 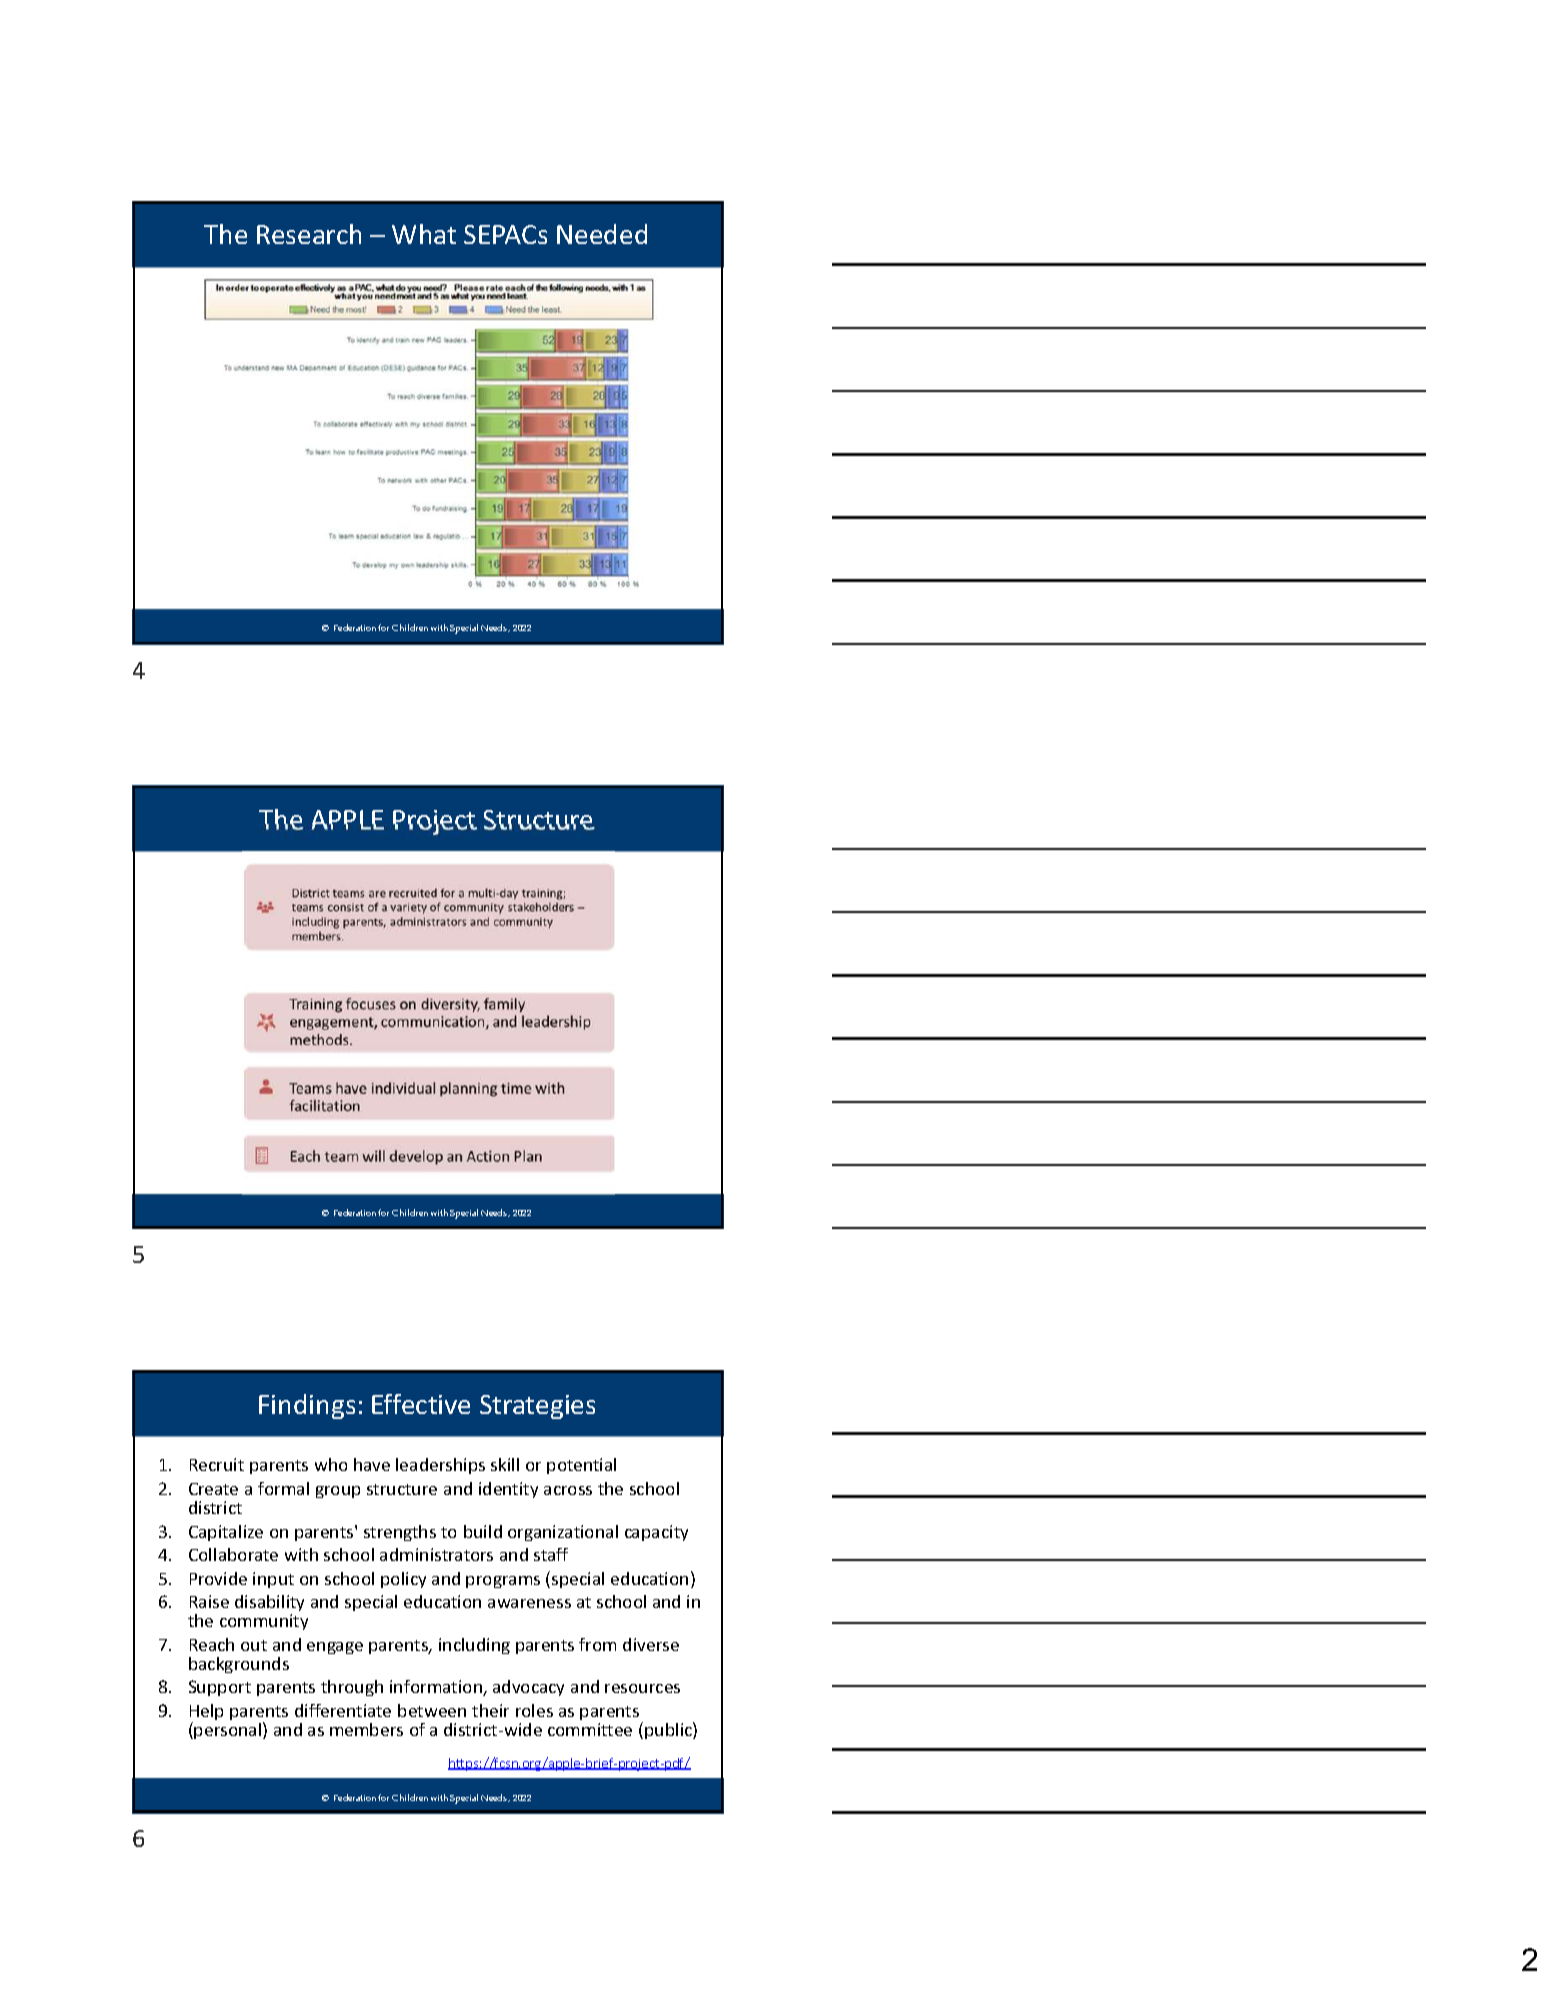 What do you see at coordinates (307, 1406) in the document?
I see `Findings` at bounding box center [307, 1406].
